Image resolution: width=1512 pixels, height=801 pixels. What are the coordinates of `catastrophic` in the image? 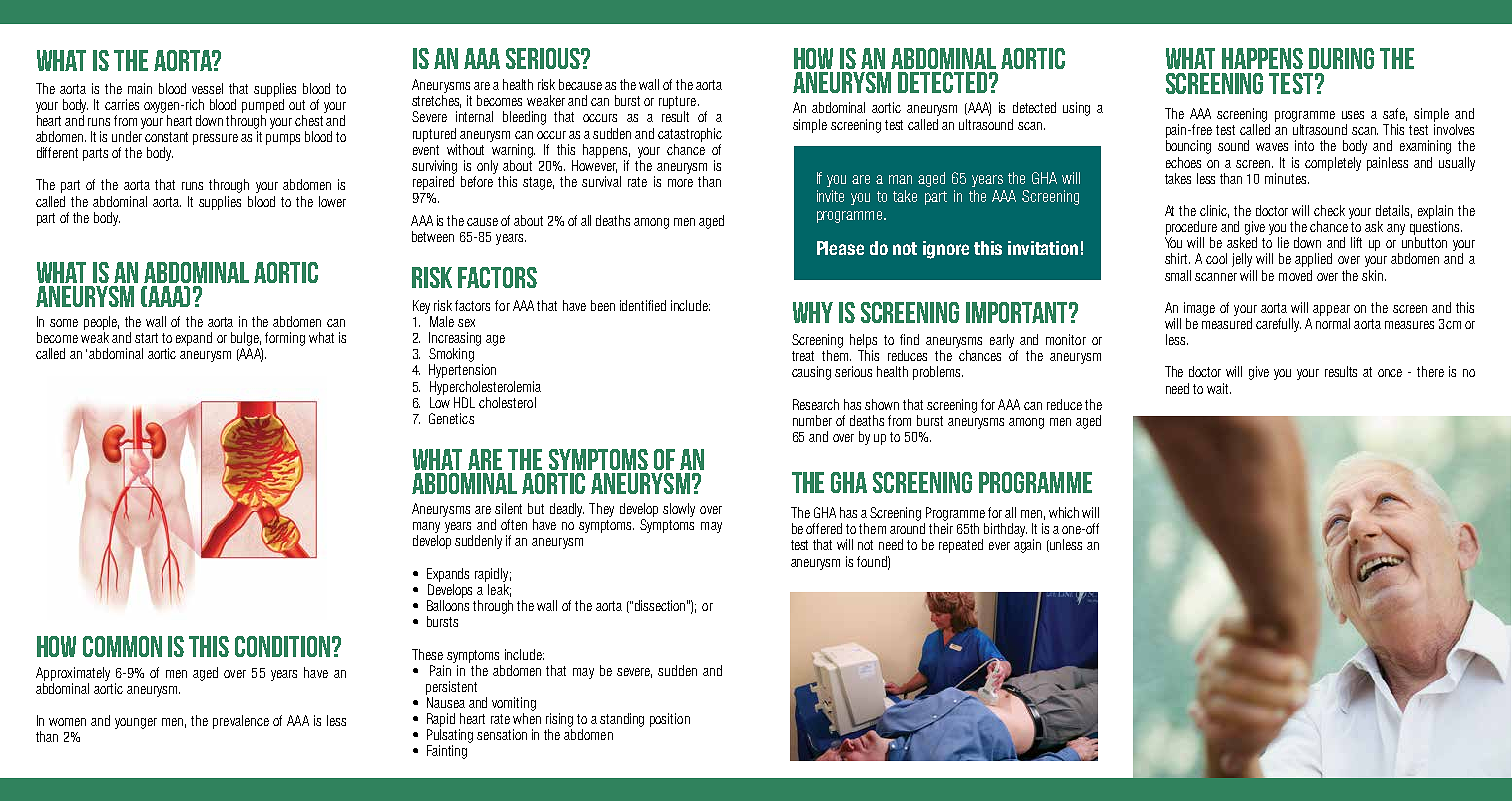 It's located at (690, 135).
